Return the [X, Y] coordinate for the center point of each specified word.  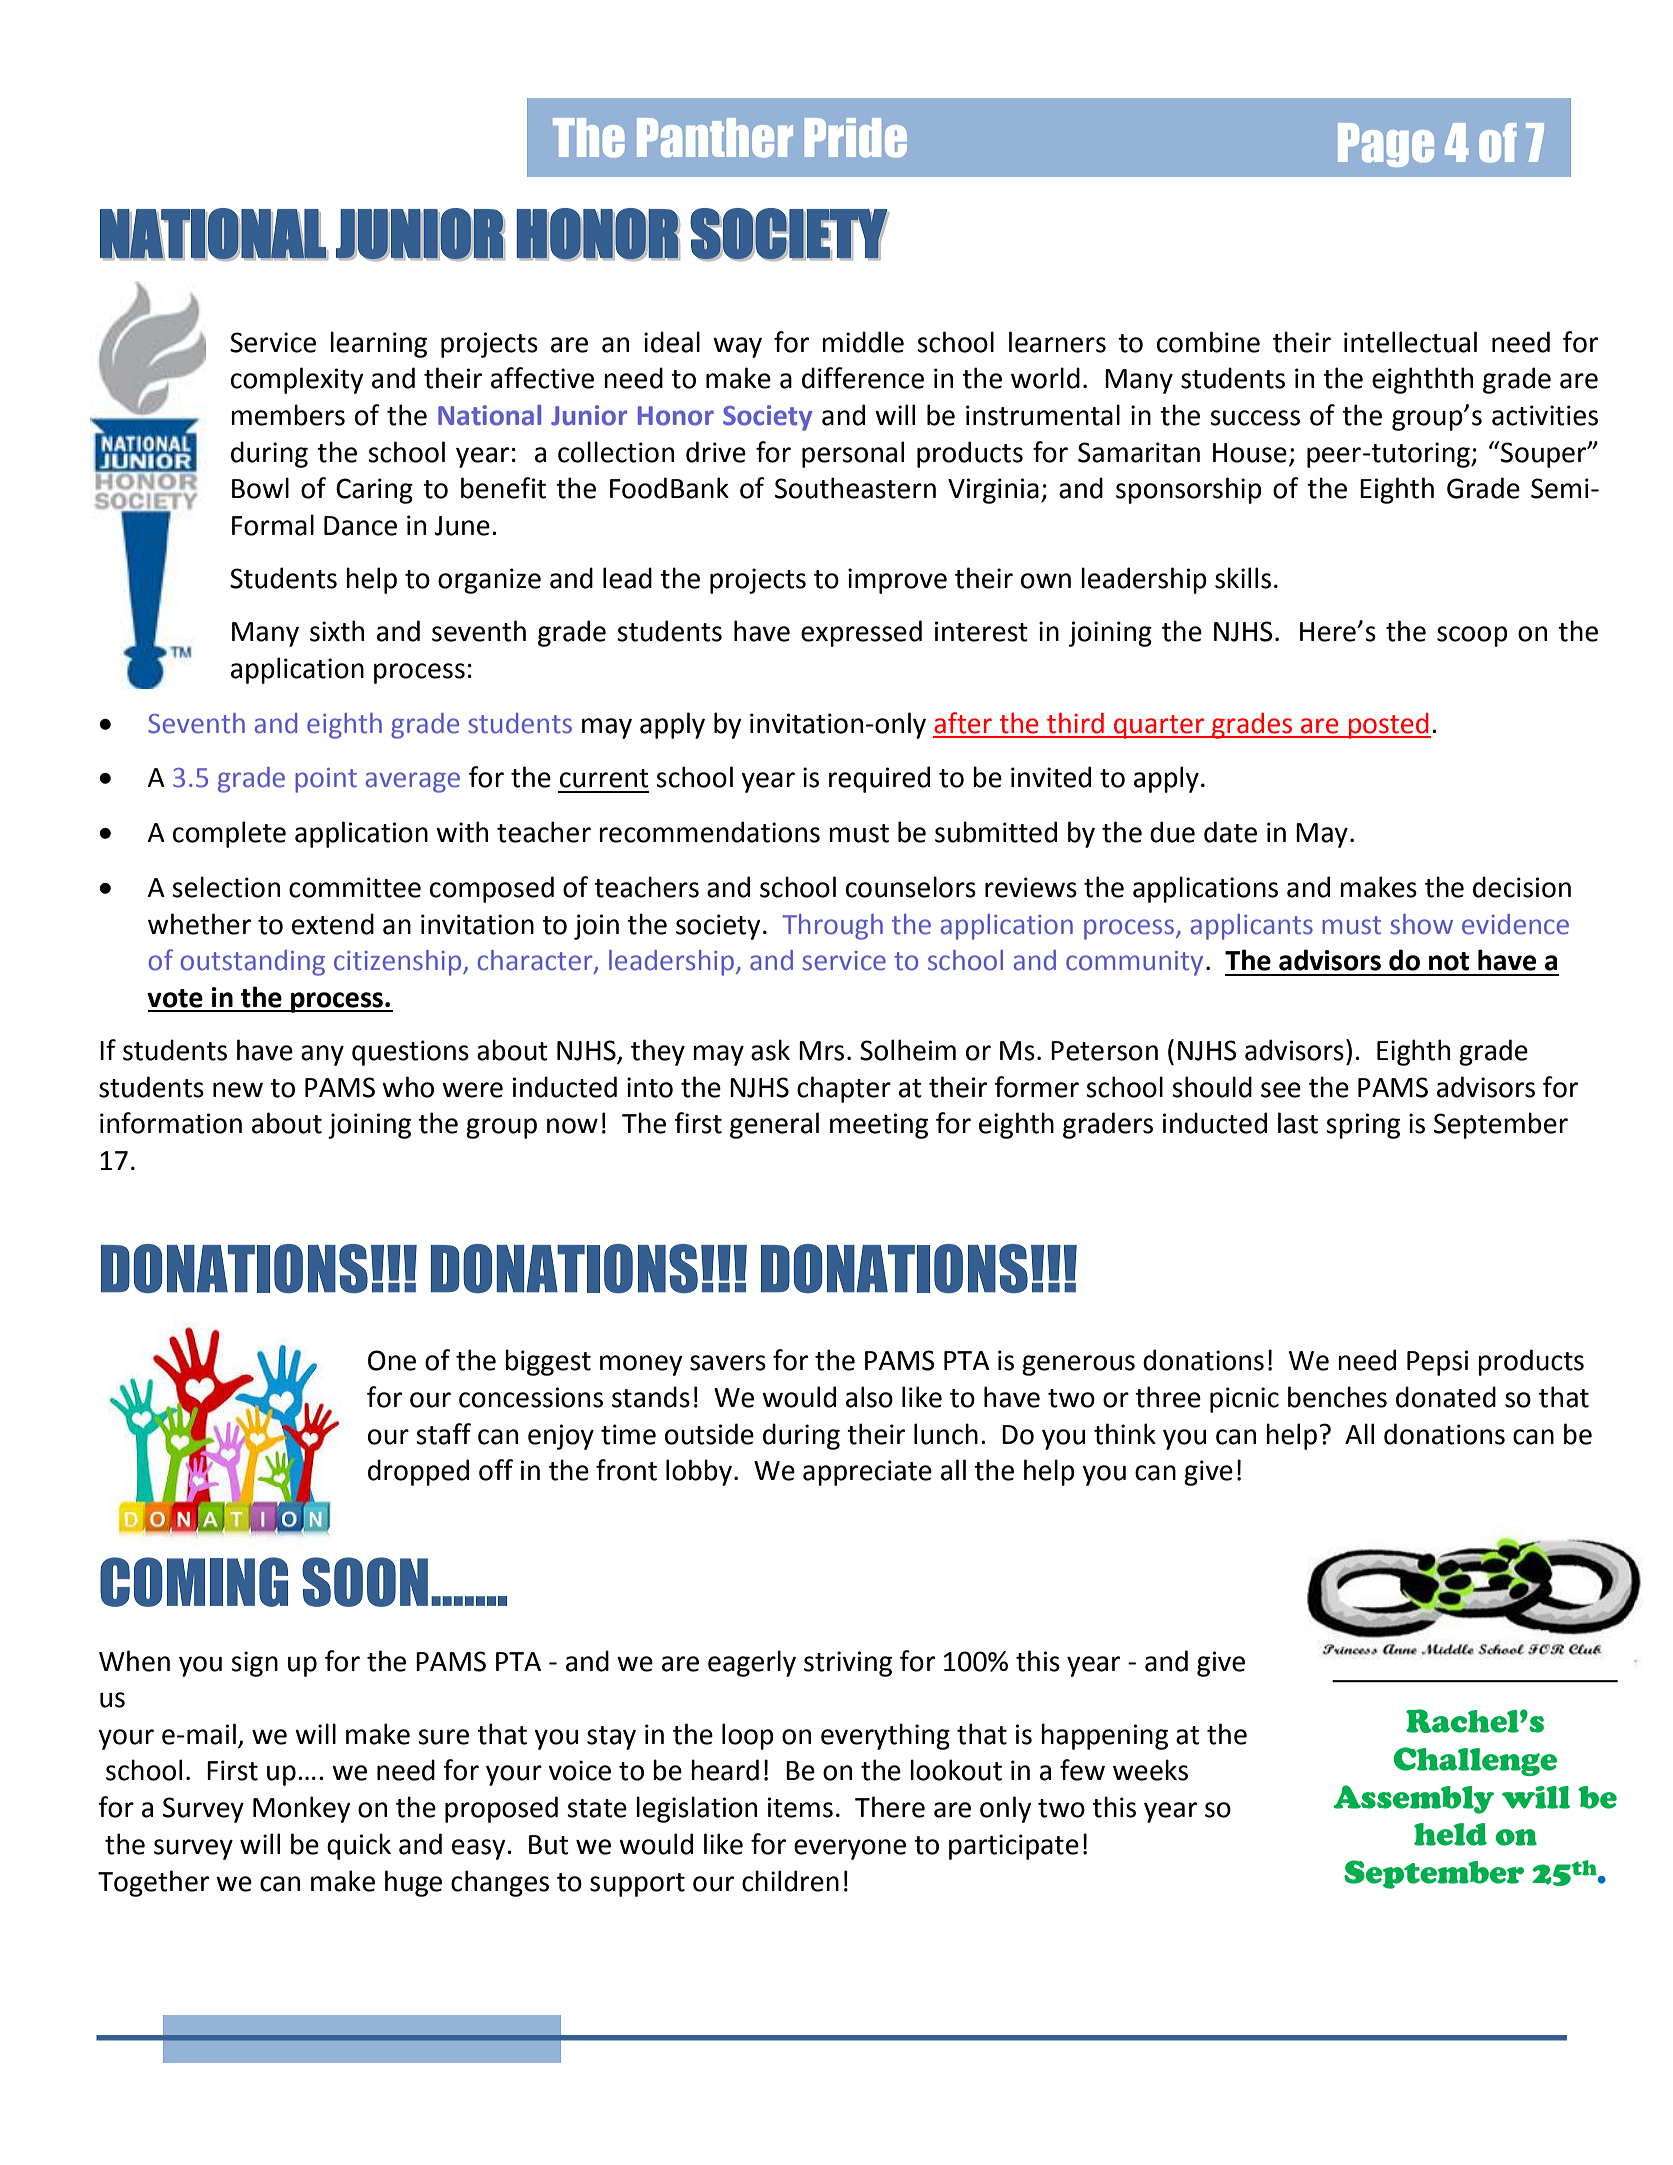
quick [359, 1846]
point [326, 780]
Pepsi [1437, 1363]
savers [728, 1363]
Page [1386, 145]
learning [378, 344]
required [879, 779]
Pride [856, 138]
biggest [548, 1362]
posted [1388, 726]
